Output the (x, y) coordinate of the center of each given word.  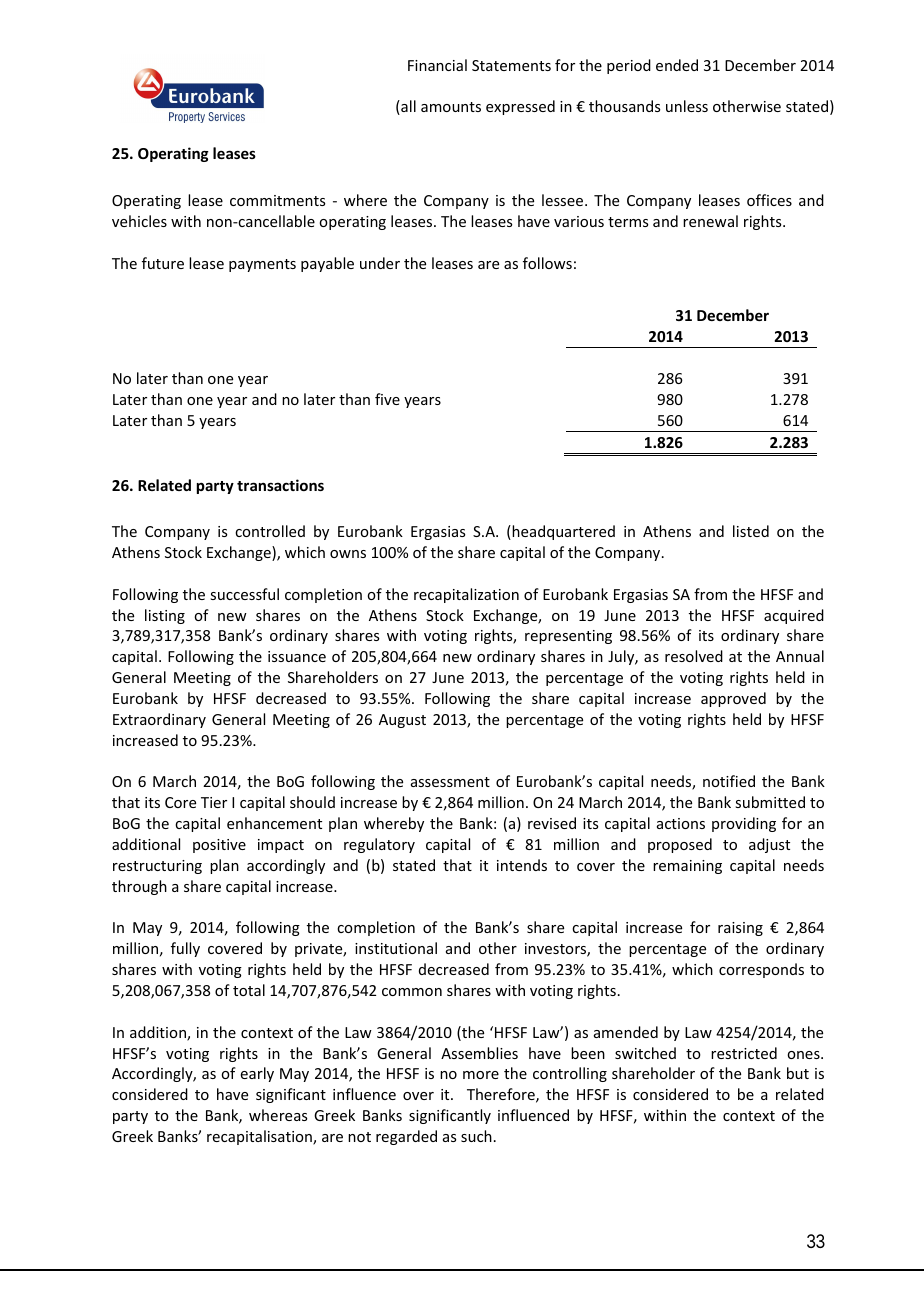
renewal (710, 221)
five (387, 399)
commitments (277, 200)
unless (687, 106)
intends (522, 865)
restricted (744, 1053)
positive (219, 846)
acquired (794, 616)
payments (262, 265)
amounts (451, 107)
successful (244, 594)
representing (568, 637)
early (257, 1074)
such (476, 1136)
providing (744, 824)
